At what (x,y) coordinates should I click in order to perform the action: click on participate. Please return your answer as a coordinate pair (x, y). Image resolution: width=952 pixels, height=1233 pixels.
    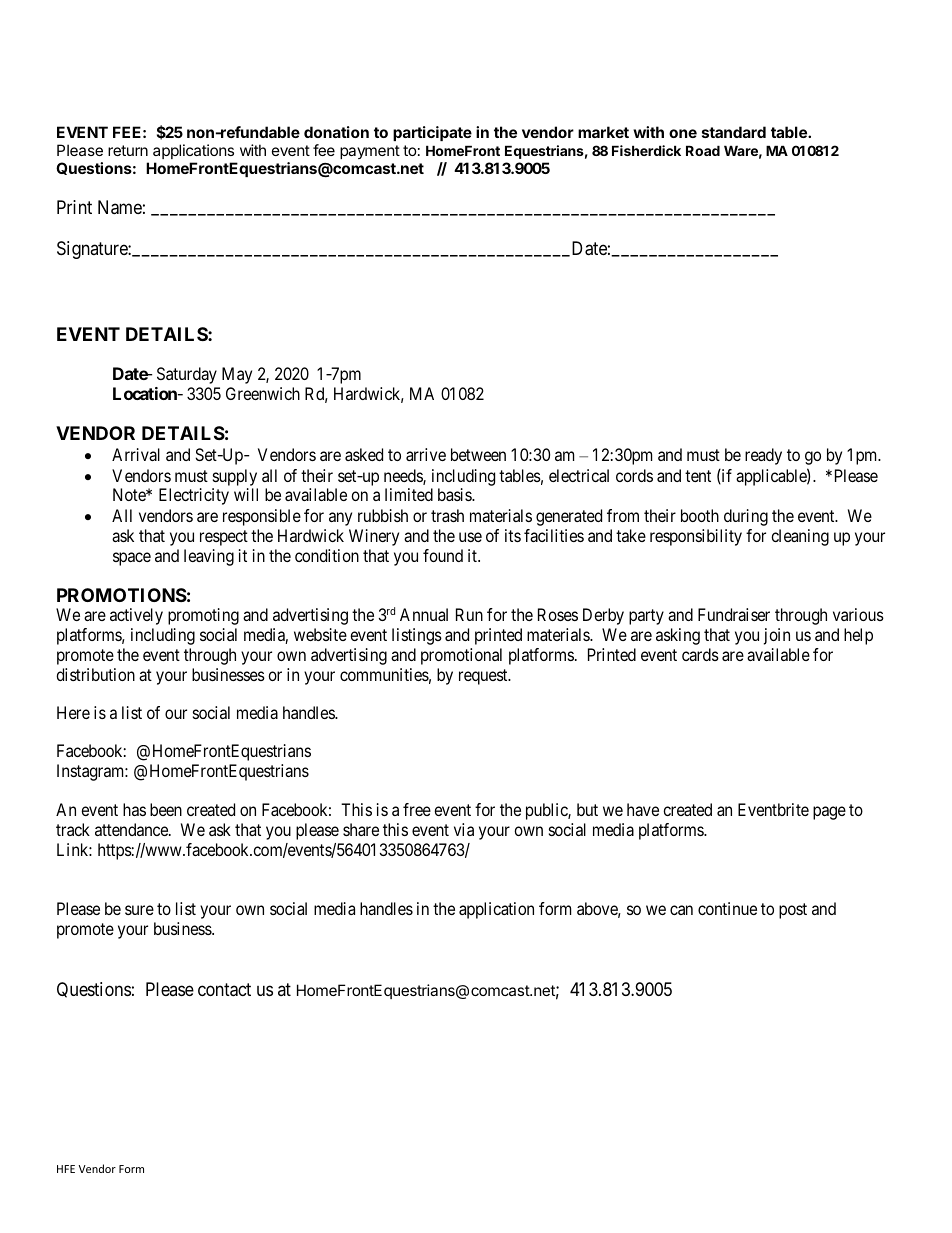
    Looking at the image, I should click on (432, 133).
